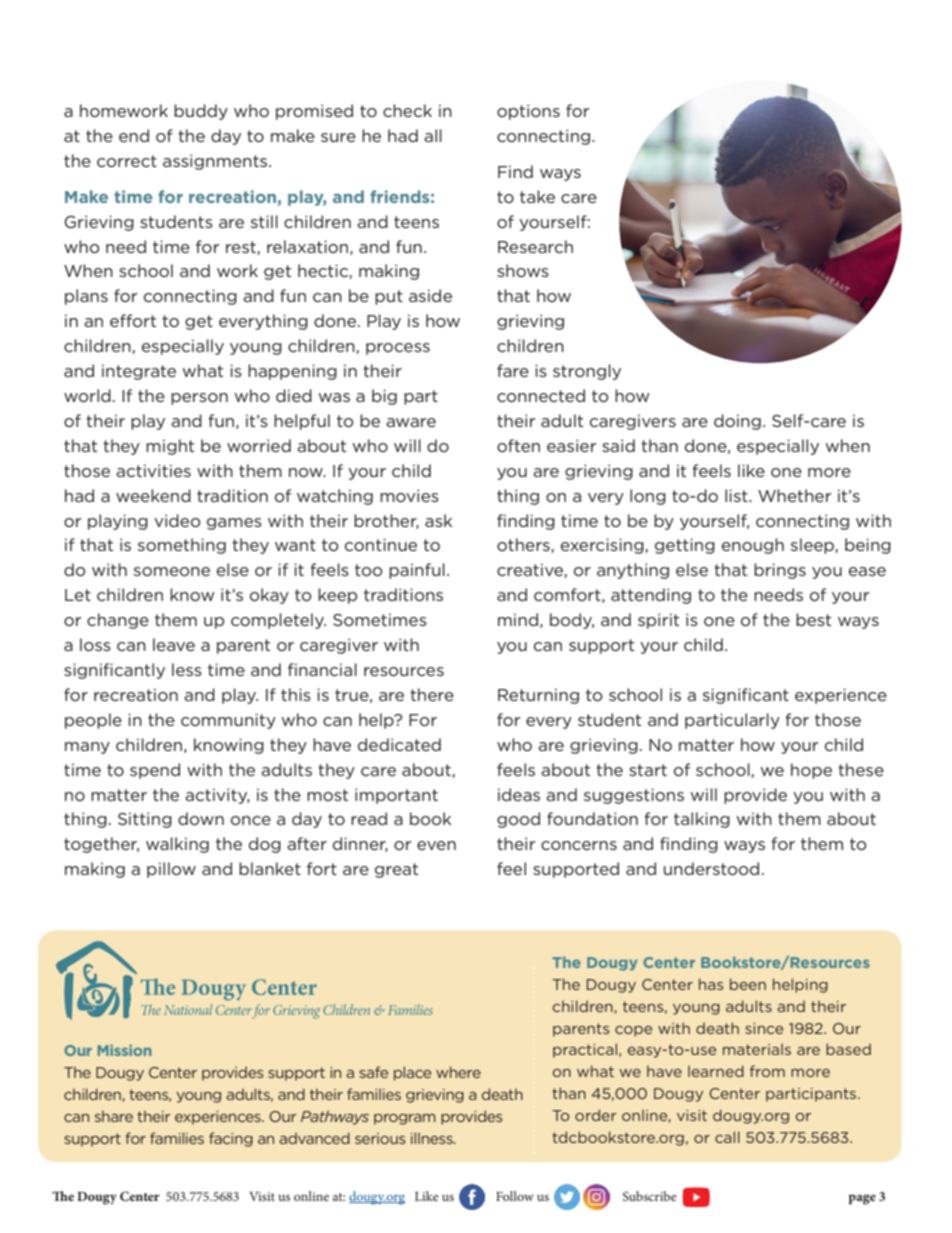 Image resolution: width=952 pixels, height=1233 pixels. What do you see at coordinates (201, 818) in the document?
I see `down` at bounding box center [201, 818].
